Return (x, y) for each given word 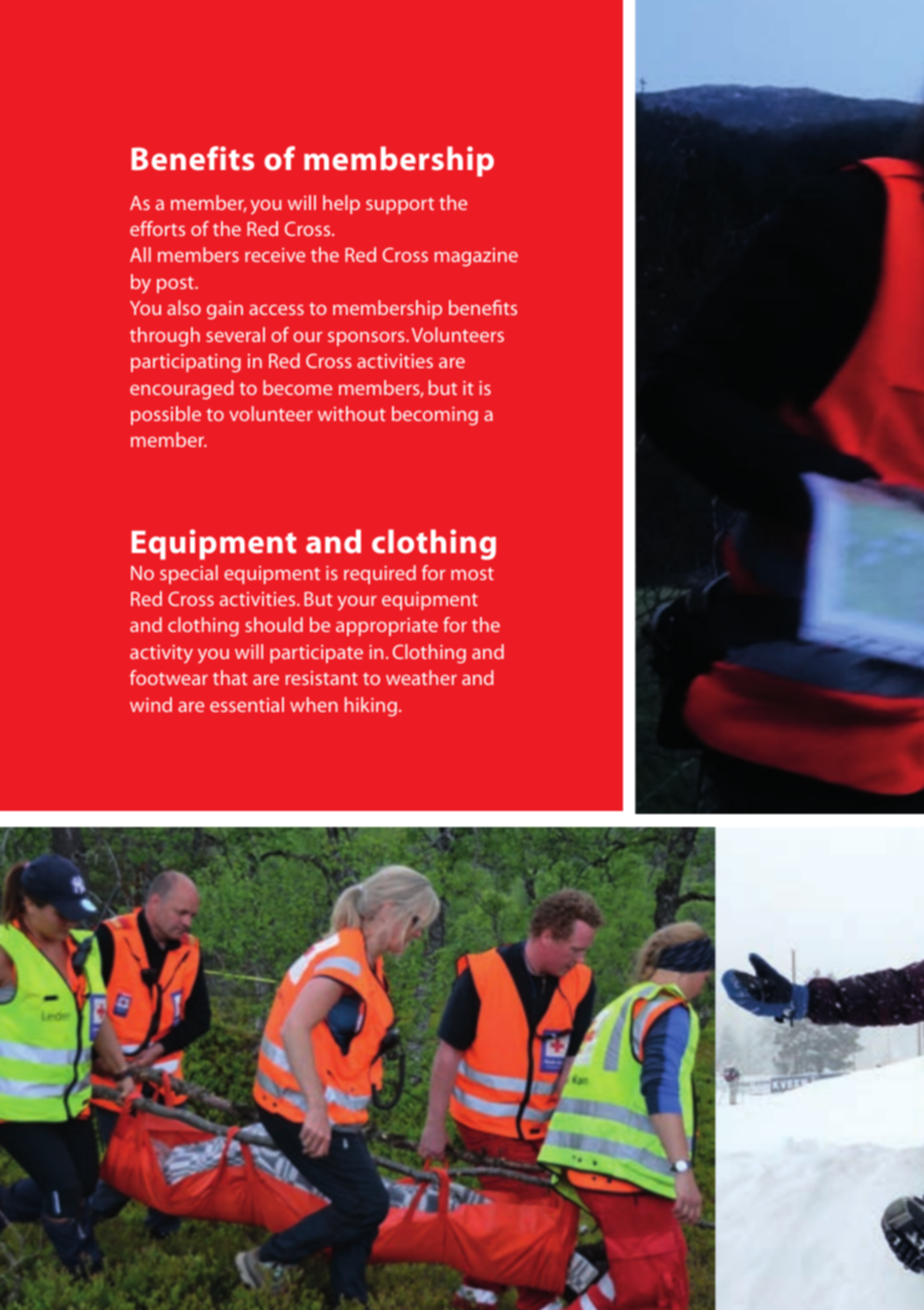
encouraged (182, 390)
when (314, 704)
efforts (157, 228)
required (380, 574)
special (189, 574)
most (472, 573)
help (341, 204)
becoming (435, 416)
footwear (169, 677)
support (400, 206)
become (297, 387)
